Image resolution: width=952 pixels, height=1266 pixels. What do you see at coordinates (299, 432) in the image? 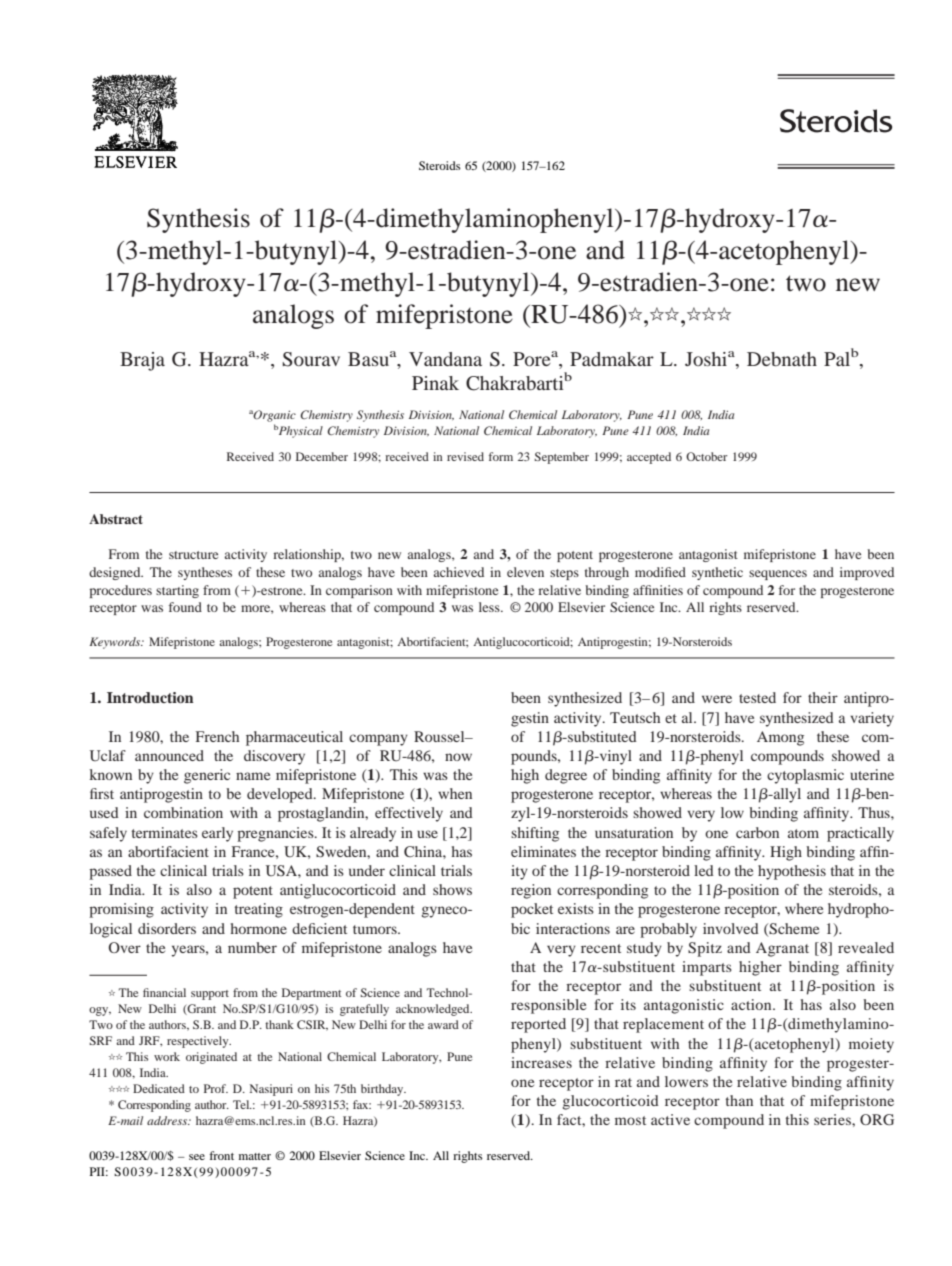
I see `Physical` at bounding box center [299, 432].
